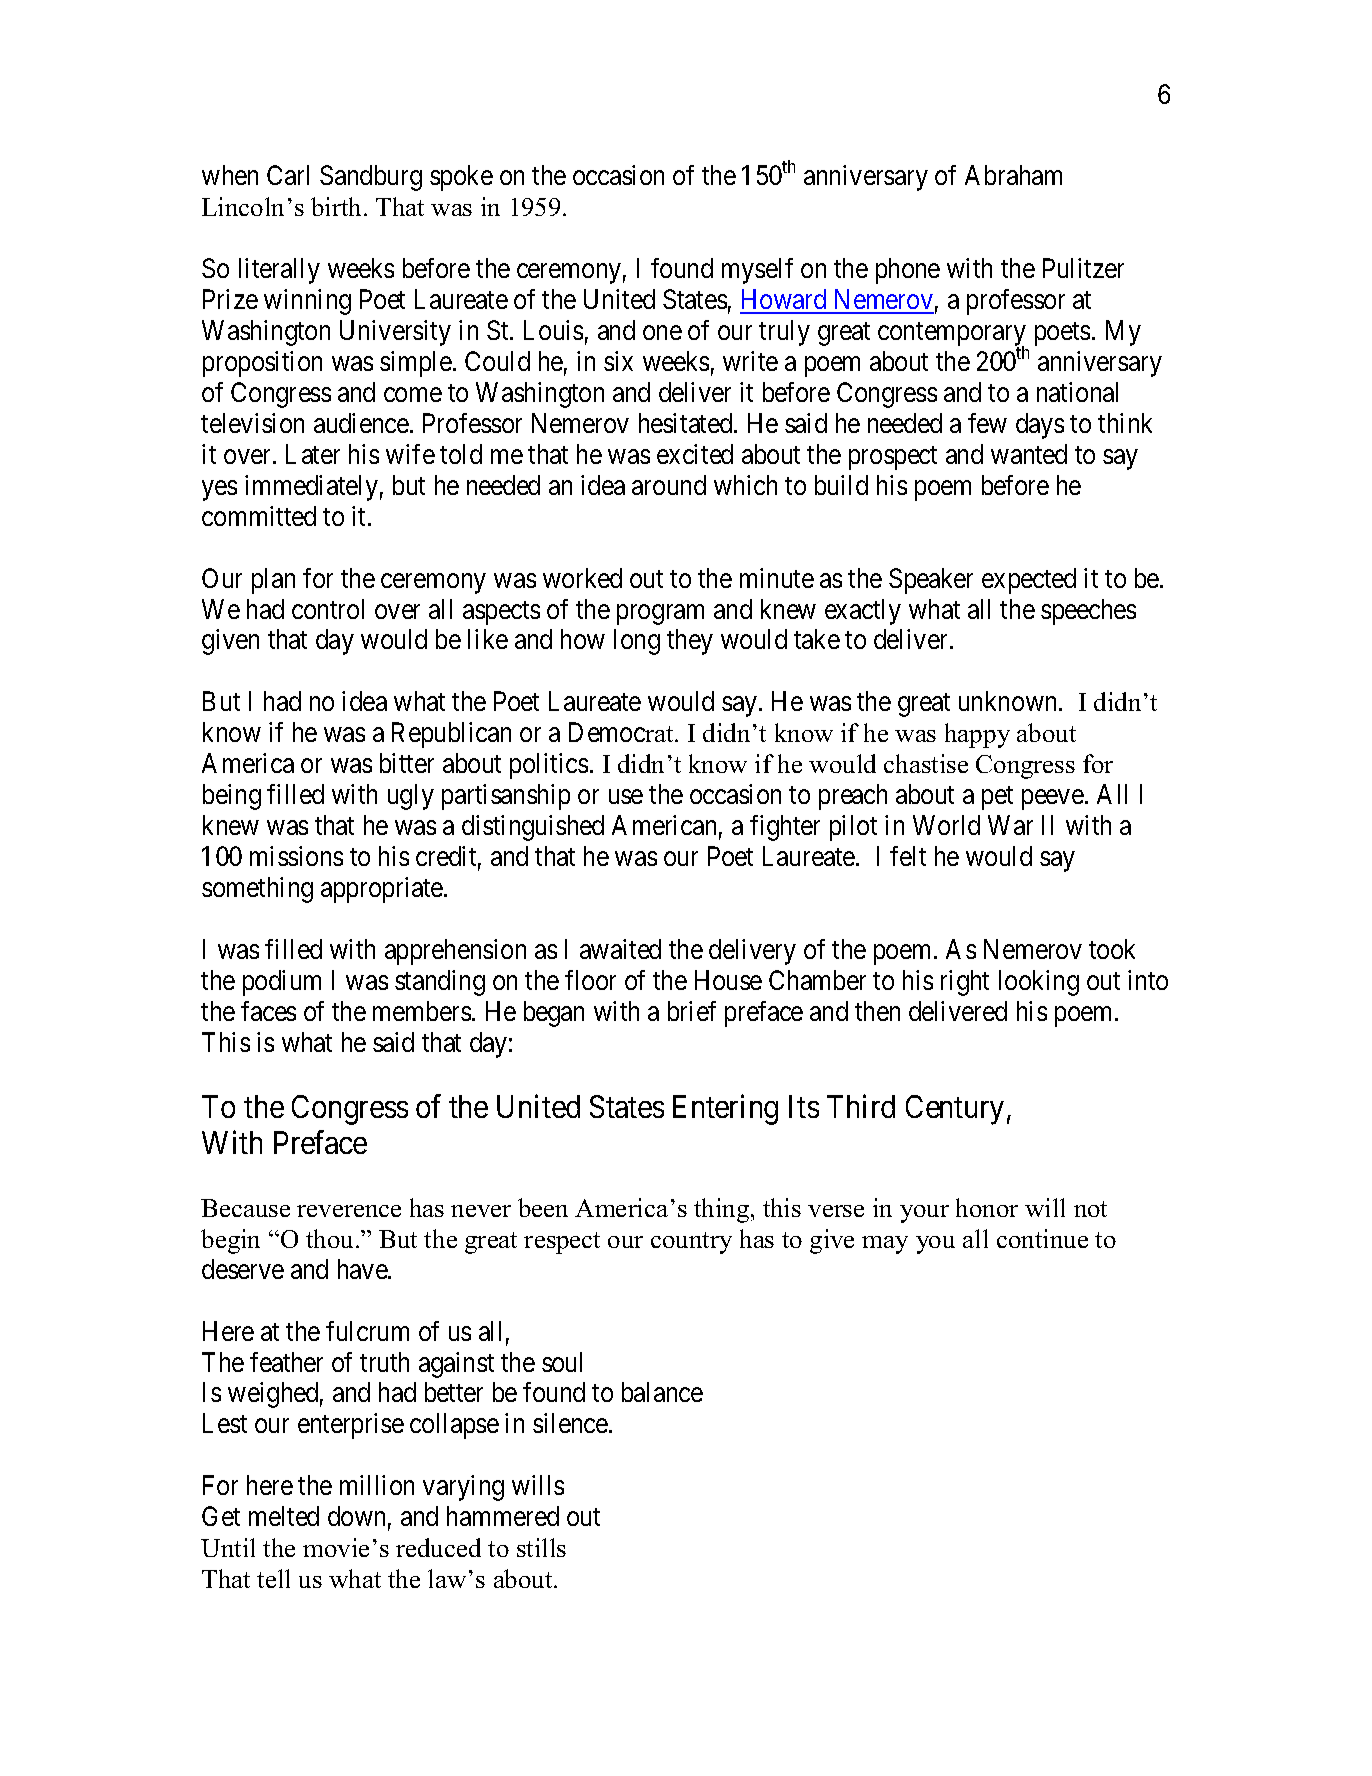  Describe the element at coordinates (284, 1516) in the screenshot. I see `melted` at that location.
